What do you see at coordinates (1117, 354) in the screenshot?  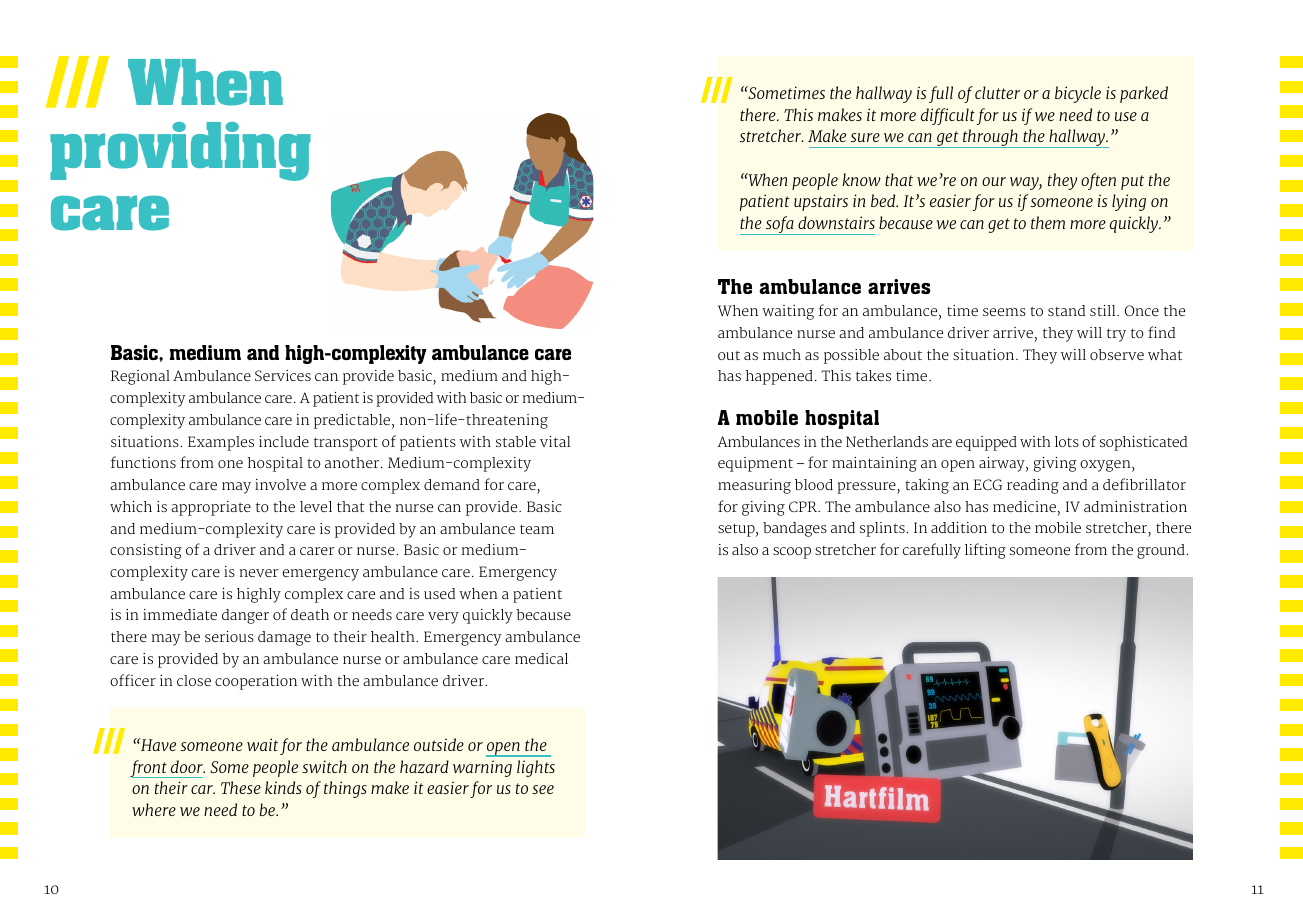 I see `observe` at bounding box center [1117, 354].
